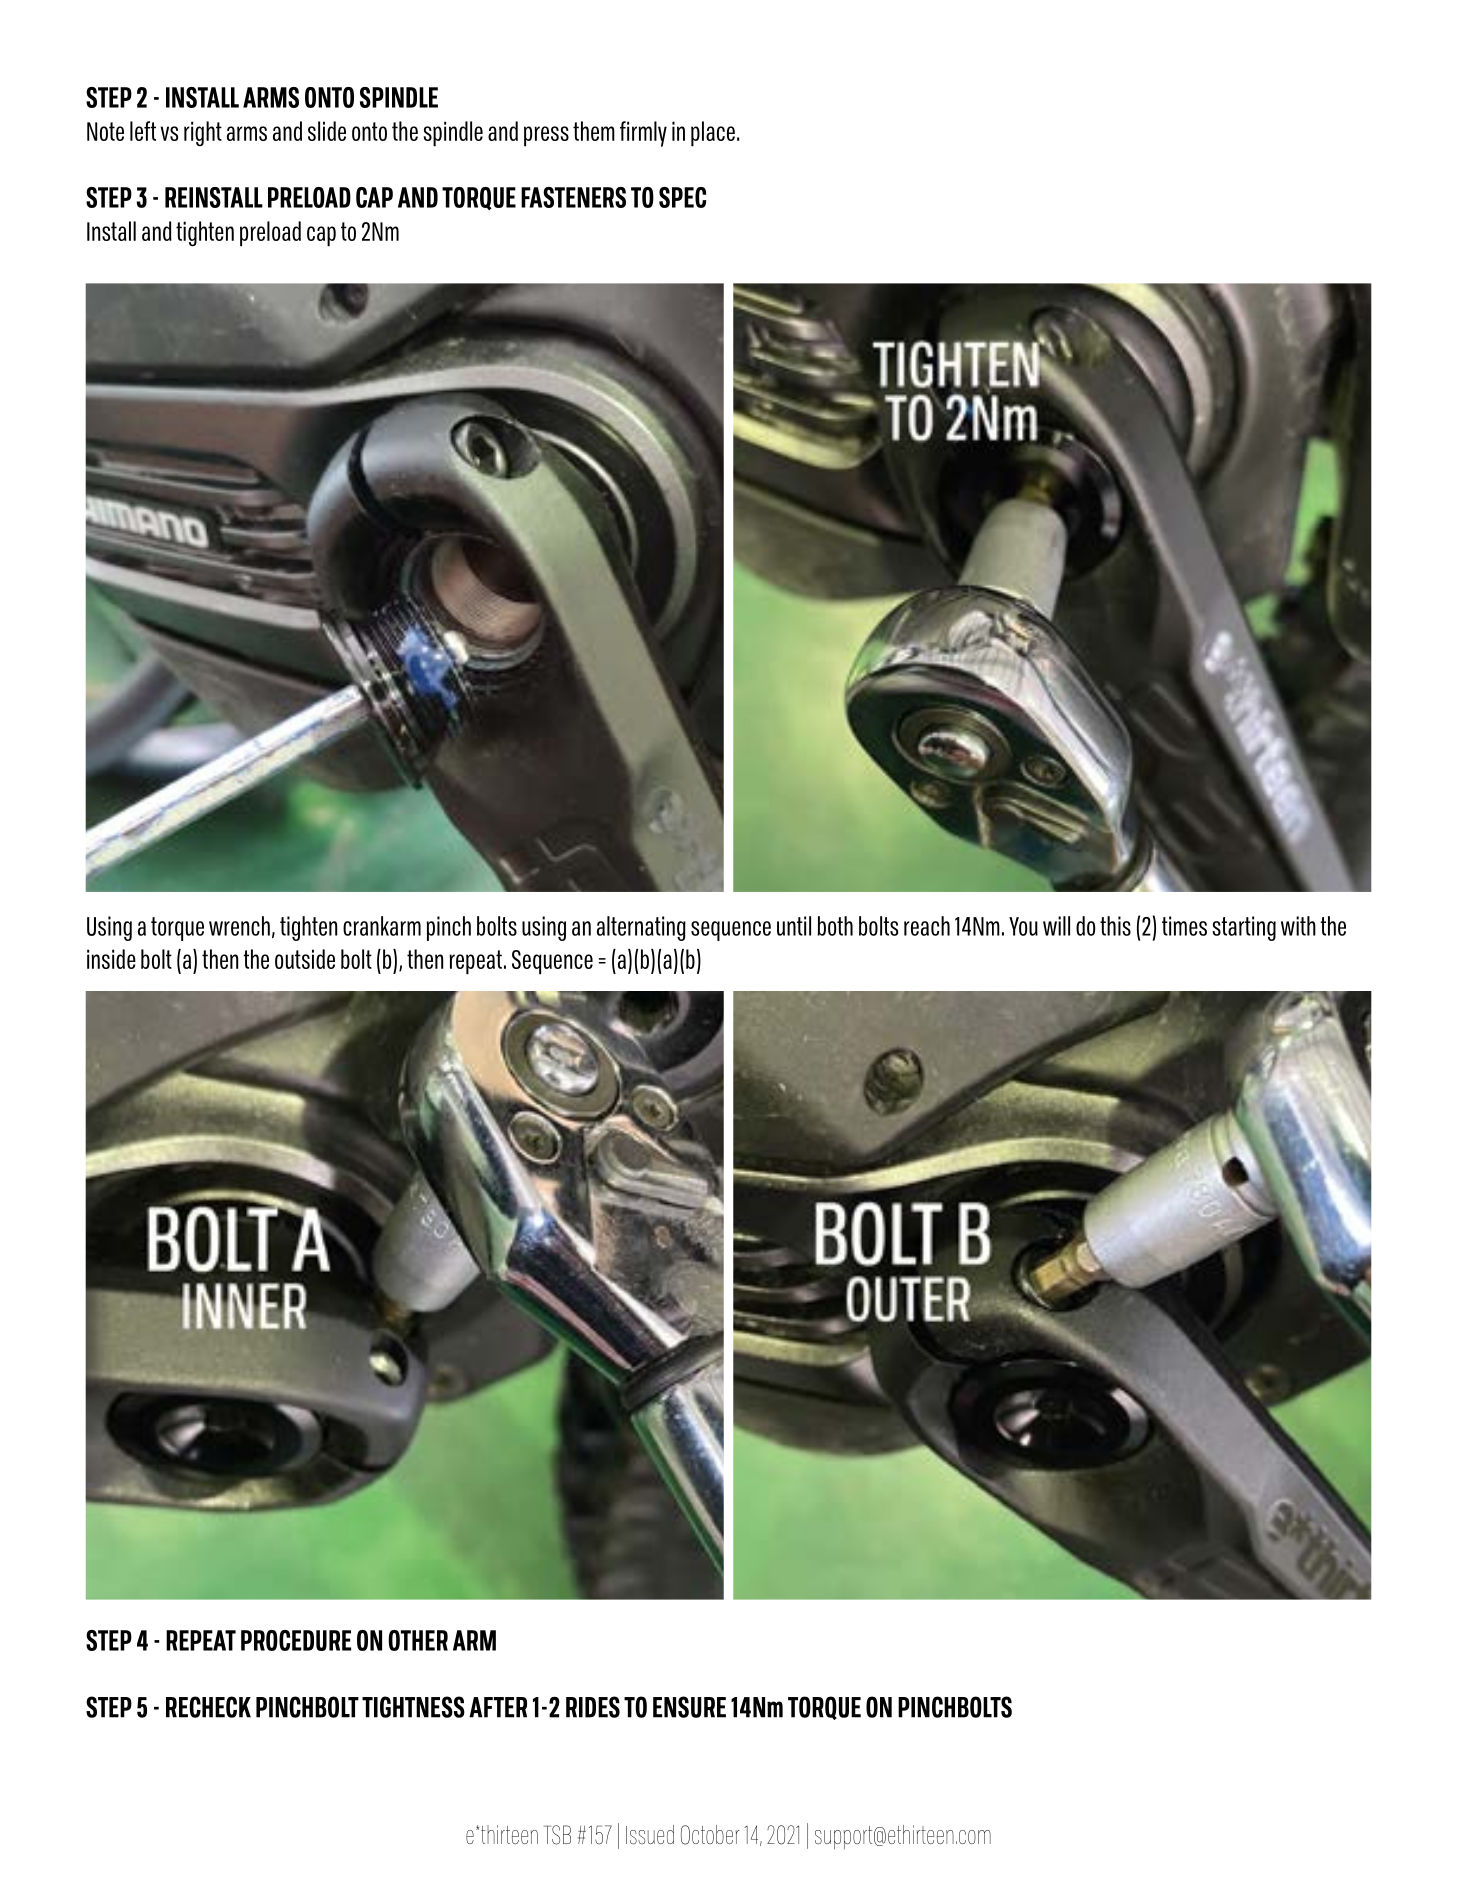 This image has height=1886, width=1457. I want to click on inside, so click(111, 959).
